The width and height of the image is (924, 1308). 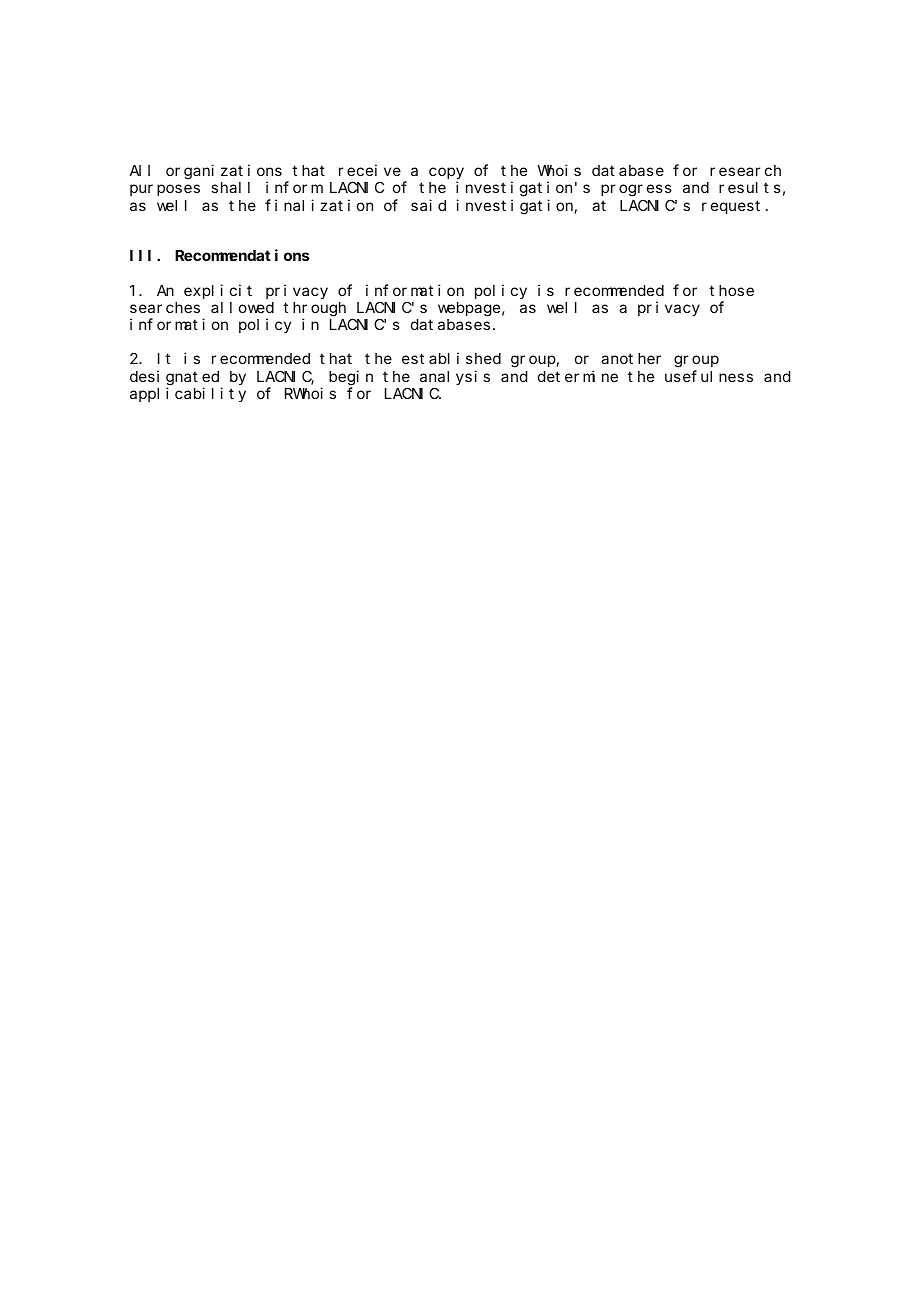 I want to click on usefulness, so click(x=709, y=376).
